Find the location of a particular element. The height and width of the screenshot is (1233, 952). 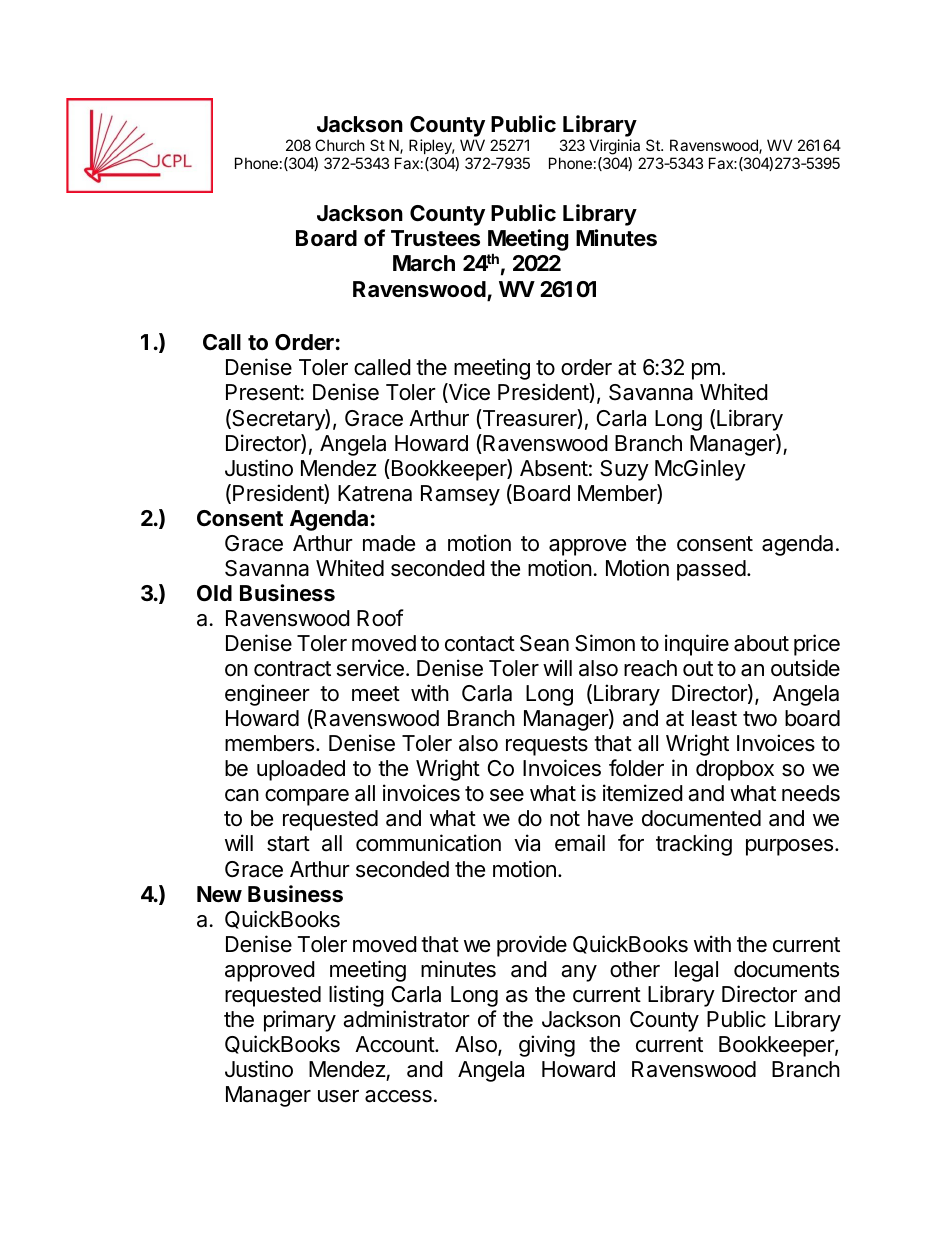

Virginia is located at coordinates (616, 148).
